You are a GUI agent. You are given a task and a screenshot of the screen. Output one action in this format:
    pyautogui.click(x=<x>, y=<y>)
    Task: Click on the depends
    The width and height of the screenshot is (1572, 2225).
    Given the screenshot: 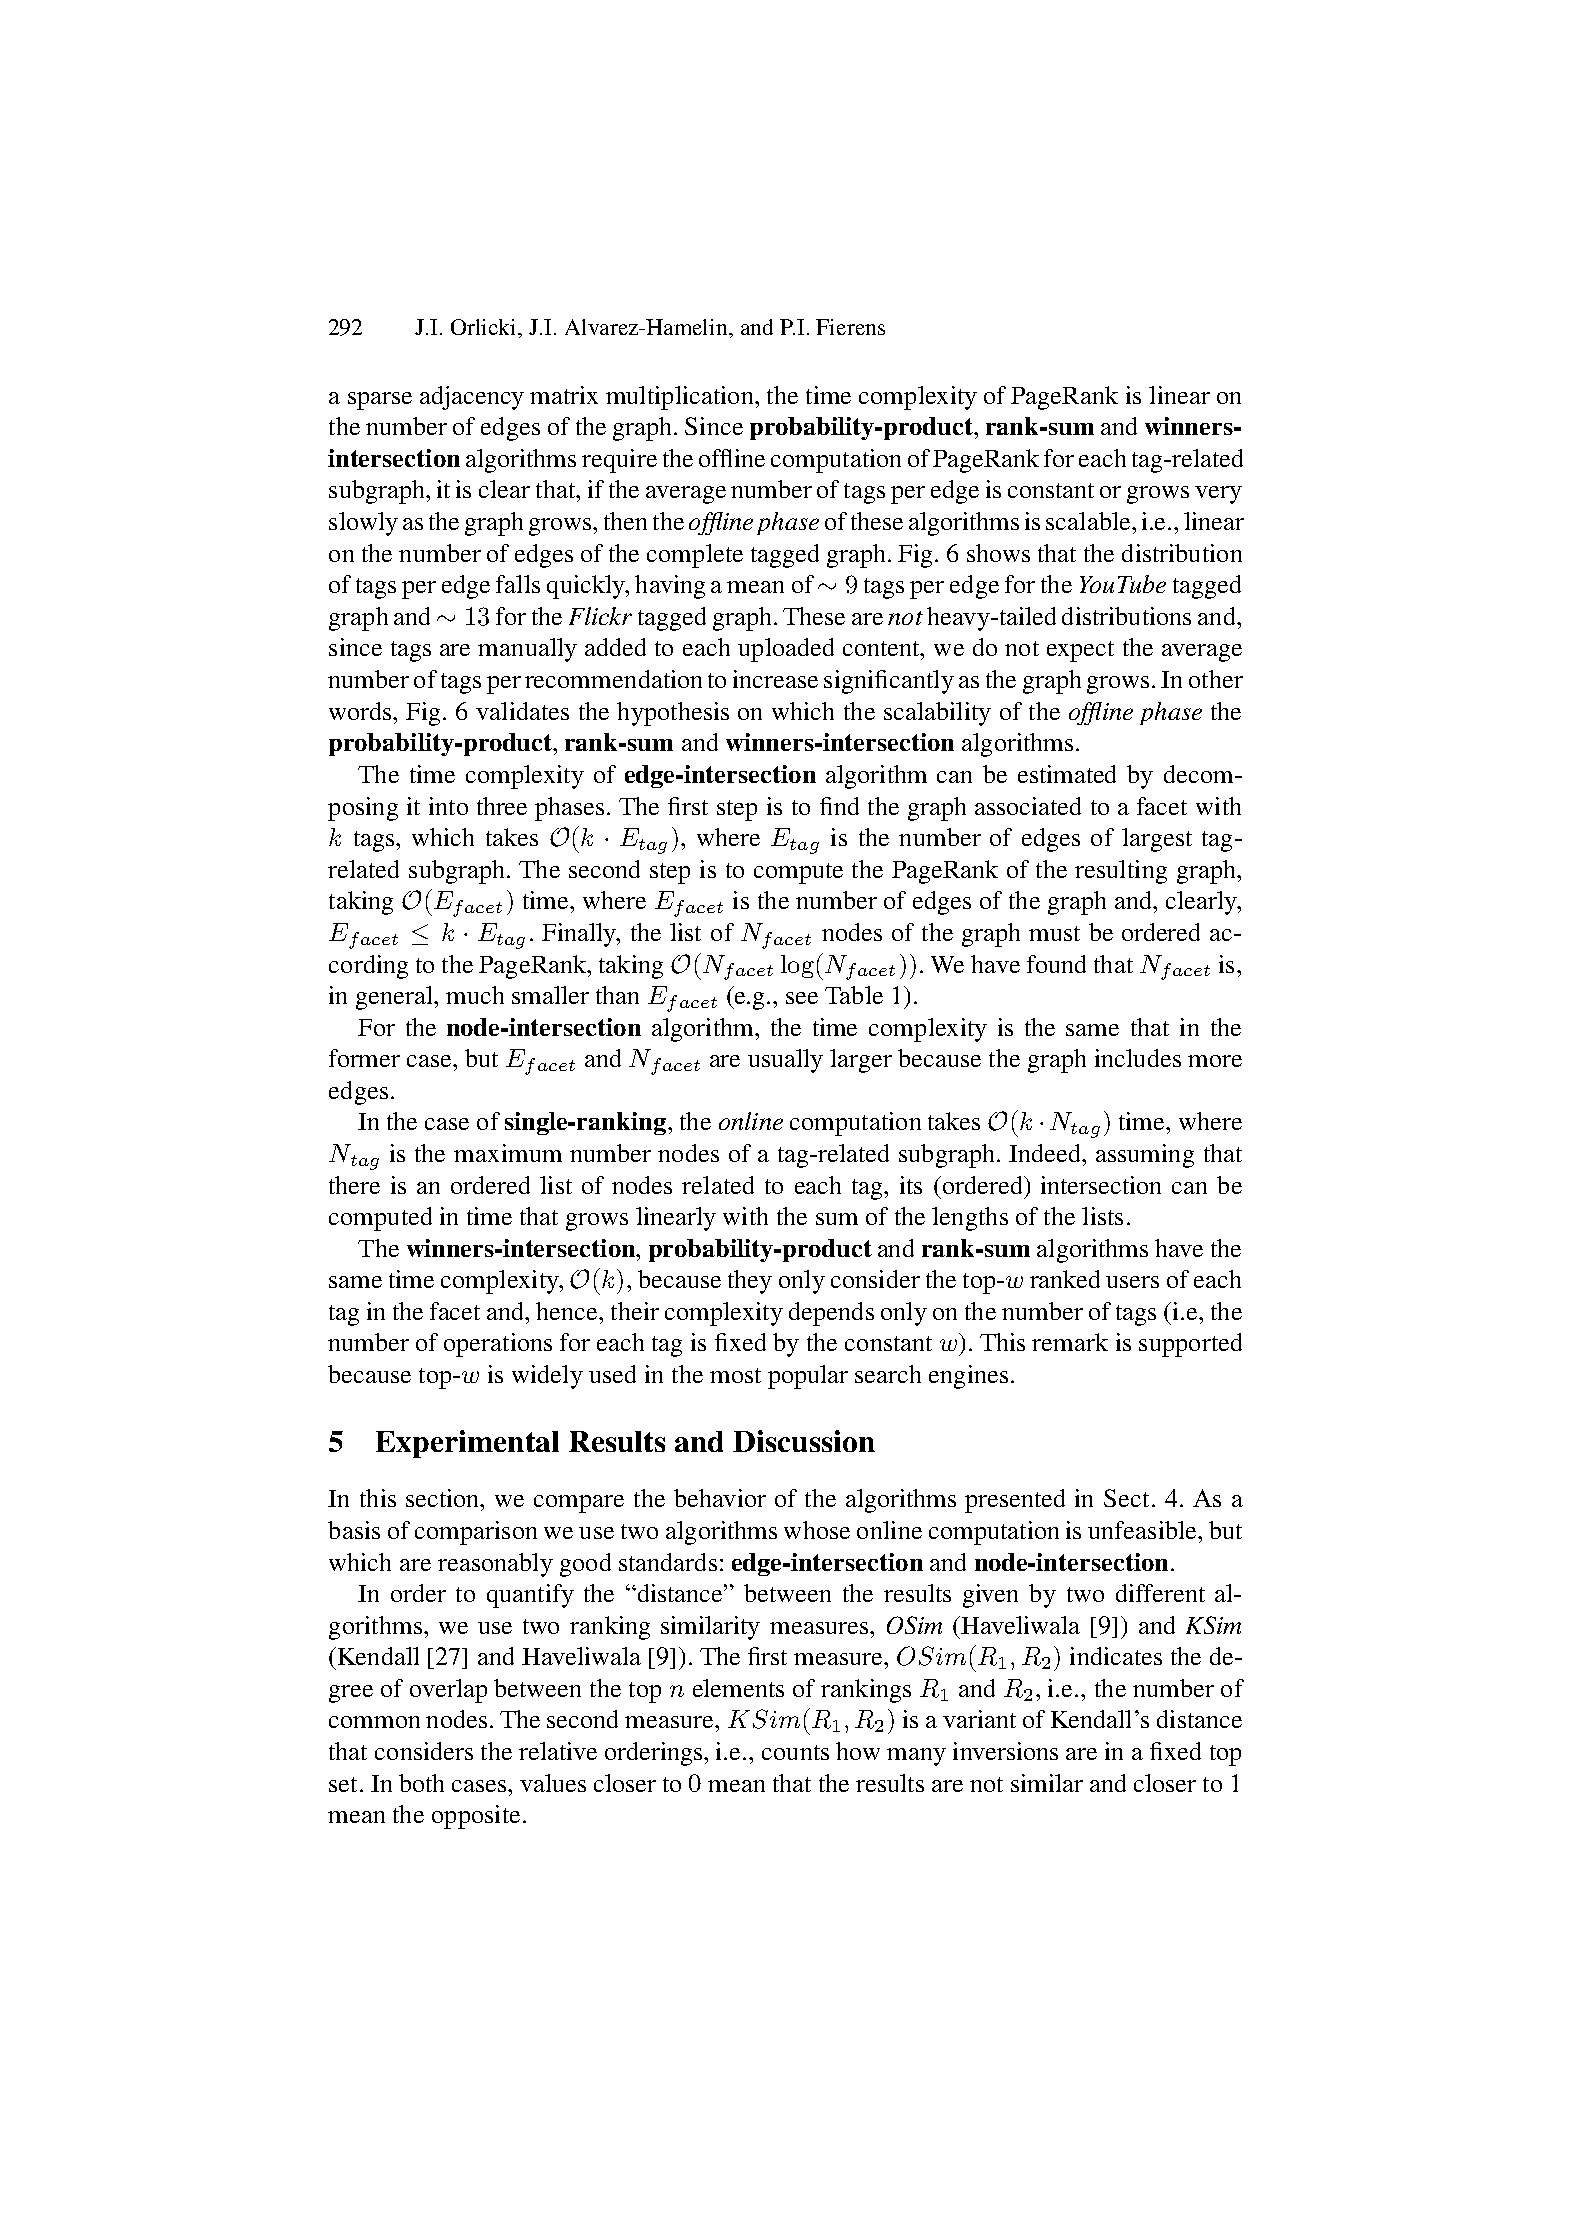 What is the action you would take?
    pyautogui.click(x=831, y=1314)
